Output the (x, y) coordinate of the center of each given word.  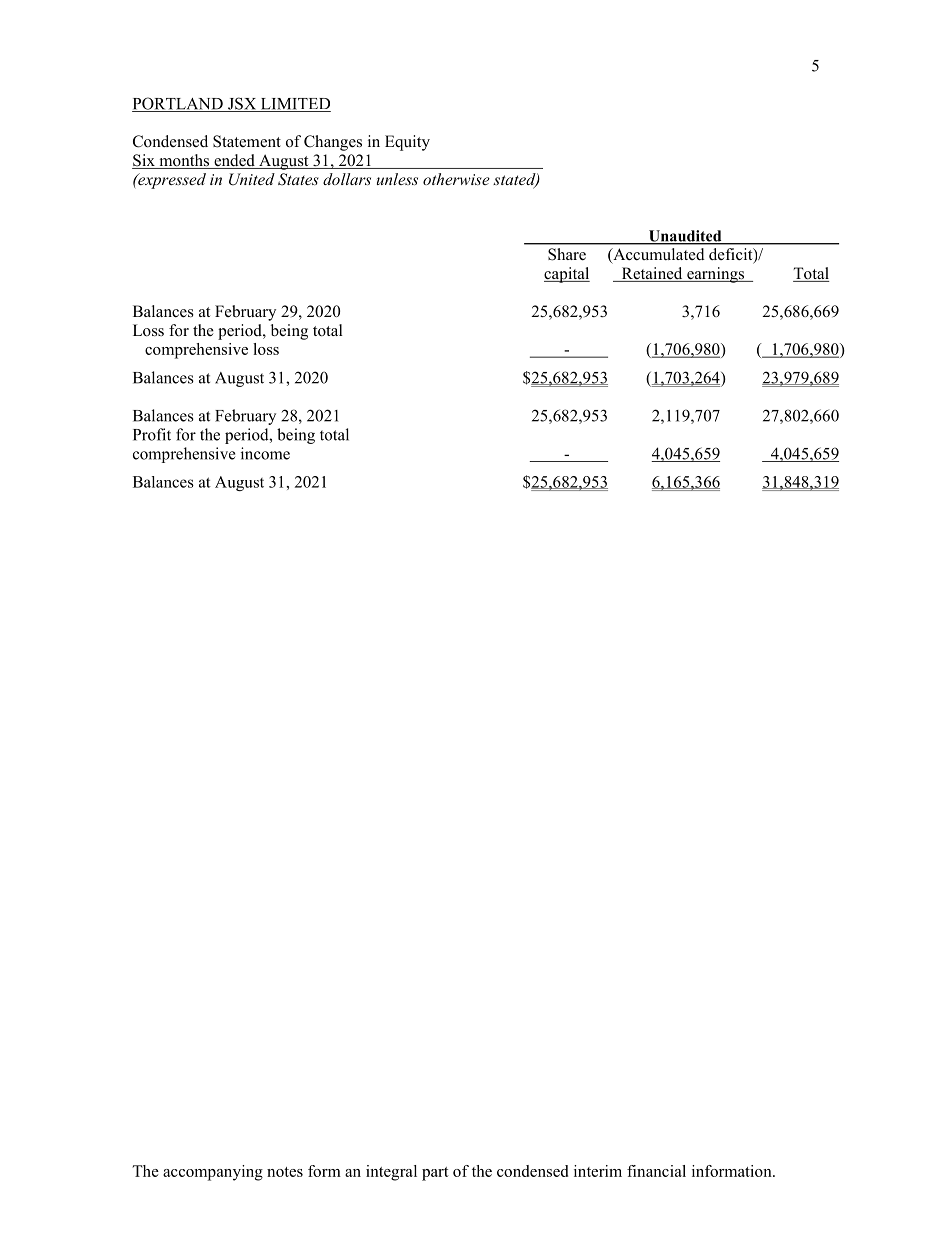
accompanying (213, 1173)
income (265, 453)
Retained (652, 274)
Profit (152, 434)
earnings (716, 275)
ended (234, 161)
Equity (407, 143)
